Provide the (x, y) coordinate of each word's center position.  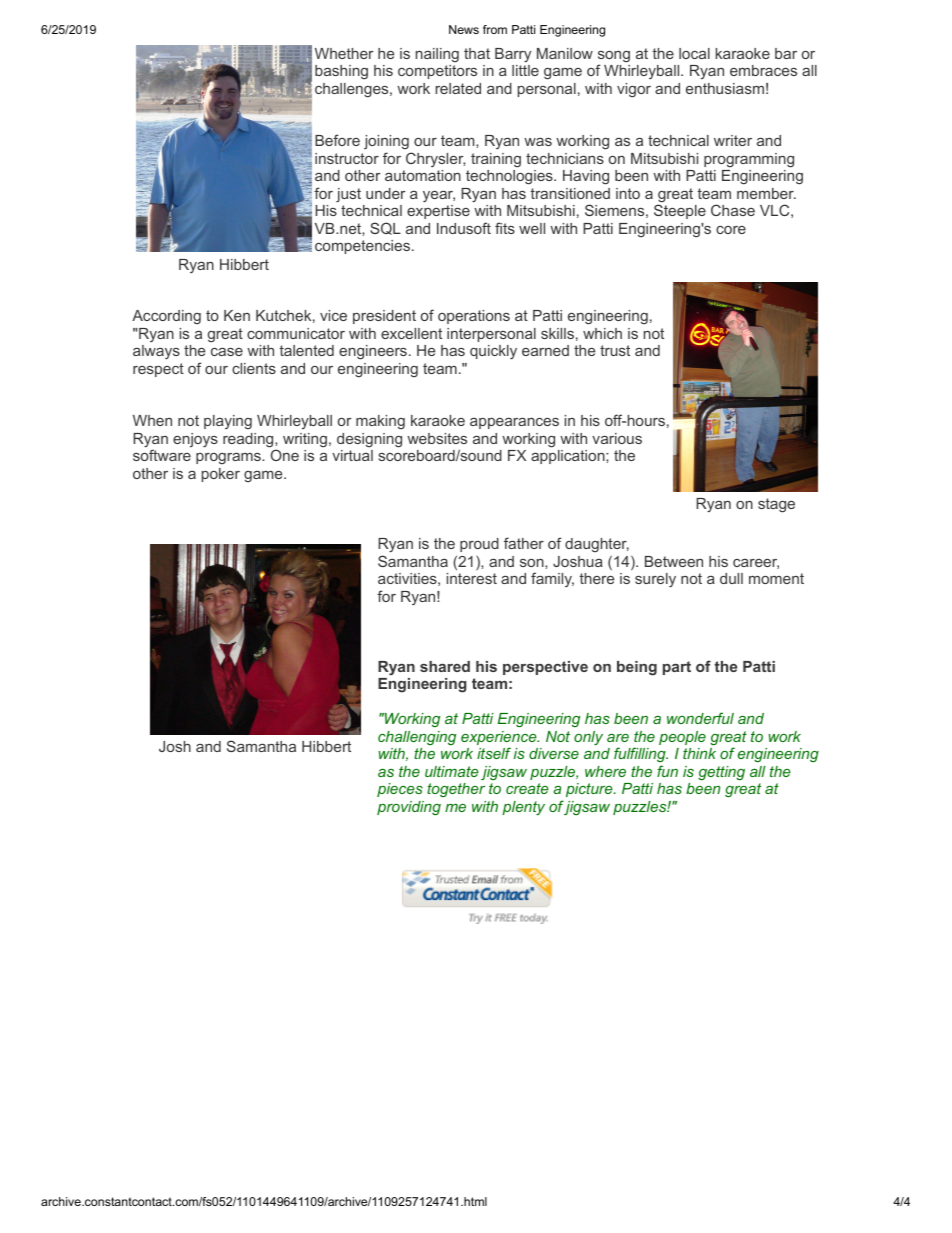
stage (776, 505)
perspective (545, 668)
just (348, 195)
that (477, 53)
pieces (400, 790)
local (694, 53)
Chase (733, 210)
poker (221, 475)
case (227, 352)
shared (445, 666)
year (439, 197)
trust (615, 350)
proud (479, 545)
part (677, 668)
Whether (344, 53)
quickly (493, 352)
